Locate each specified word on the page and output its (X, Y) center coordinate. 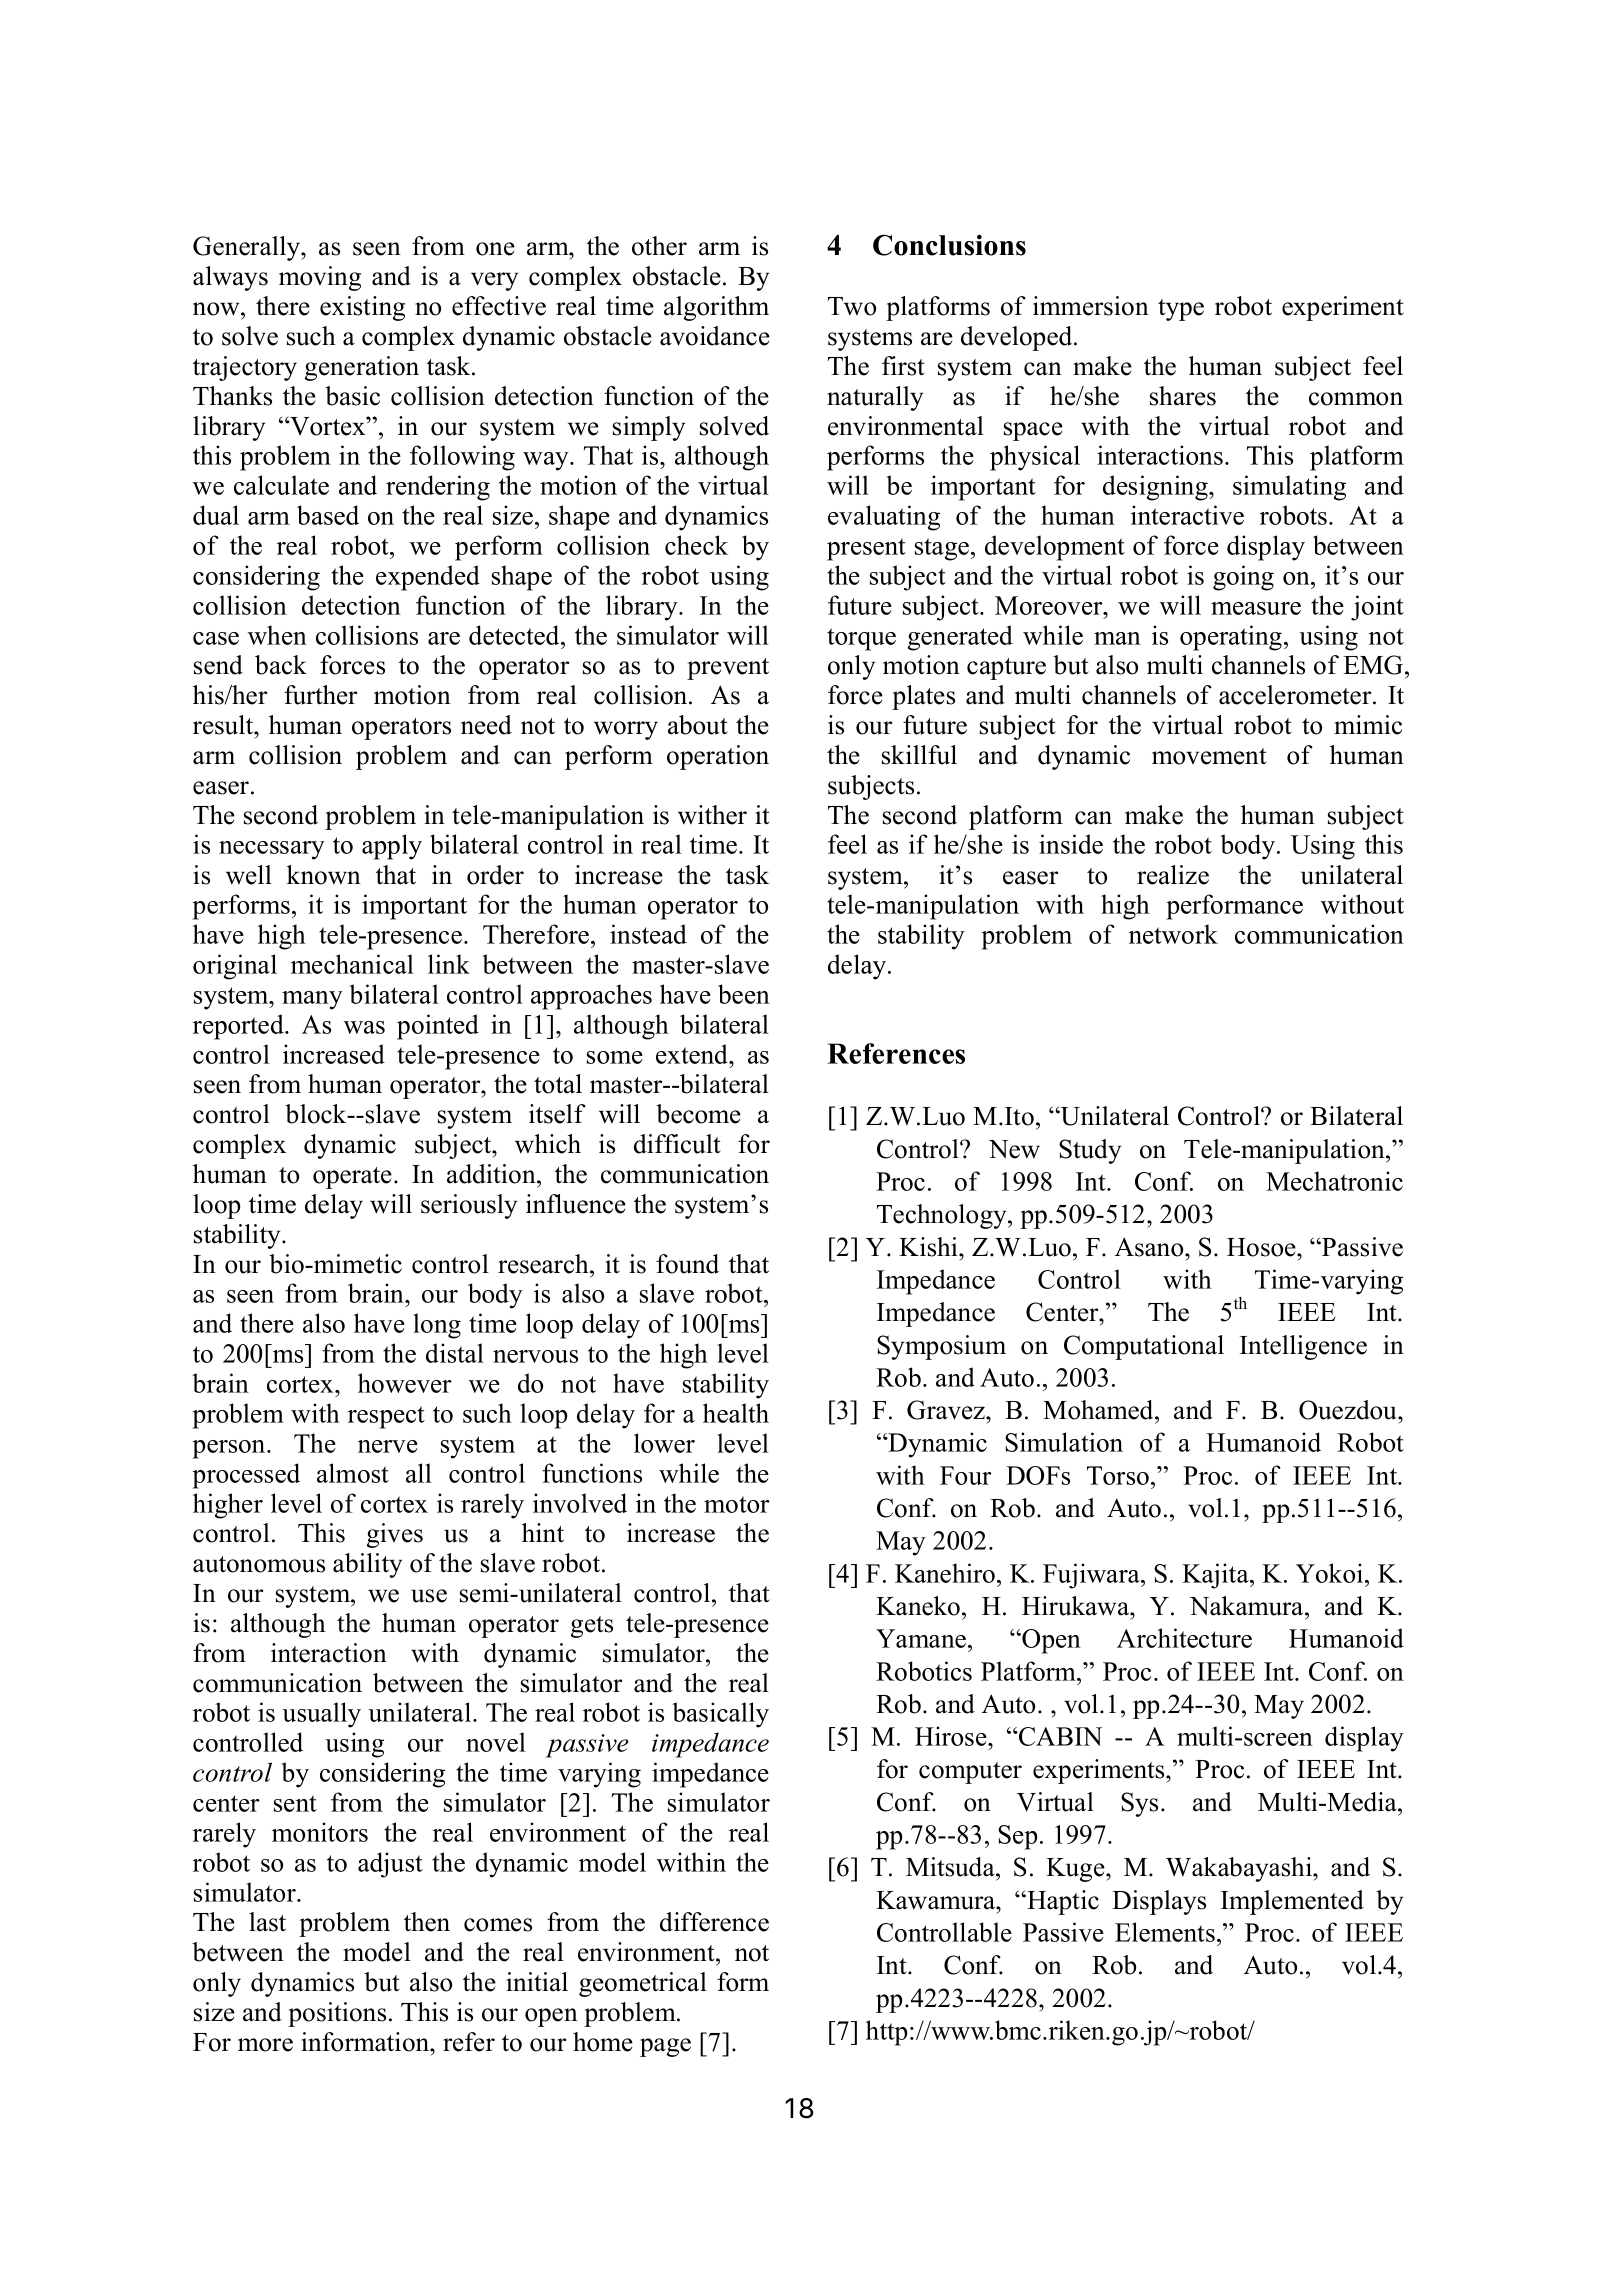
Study (1090, 1151)
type (1181, 310)
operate (352, 1178)
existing (362, 308)
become (698, 1114)
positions (337, 2014)
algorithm (716, 308)
